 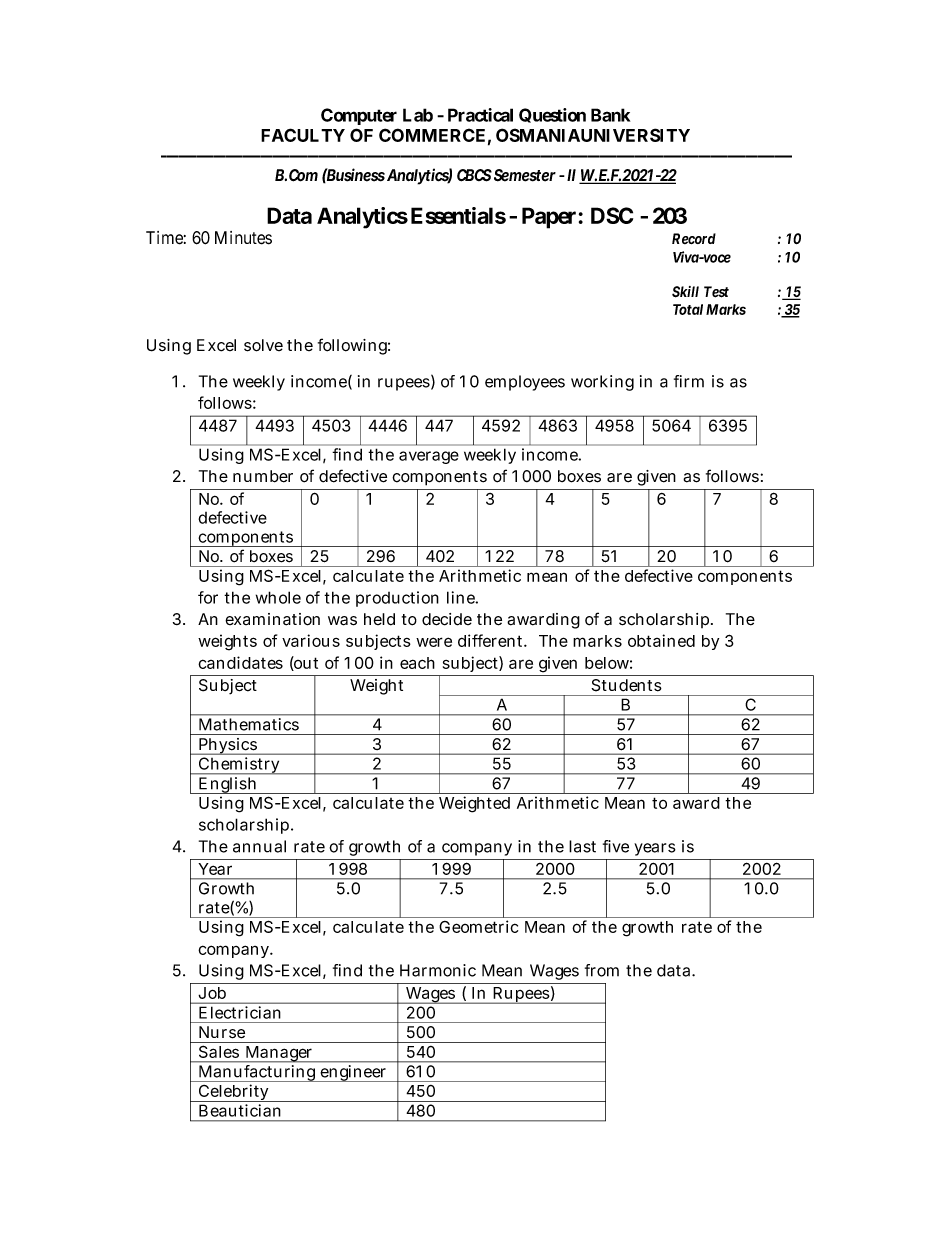 I want to click on engineer, so click(x=353, y=1073).
